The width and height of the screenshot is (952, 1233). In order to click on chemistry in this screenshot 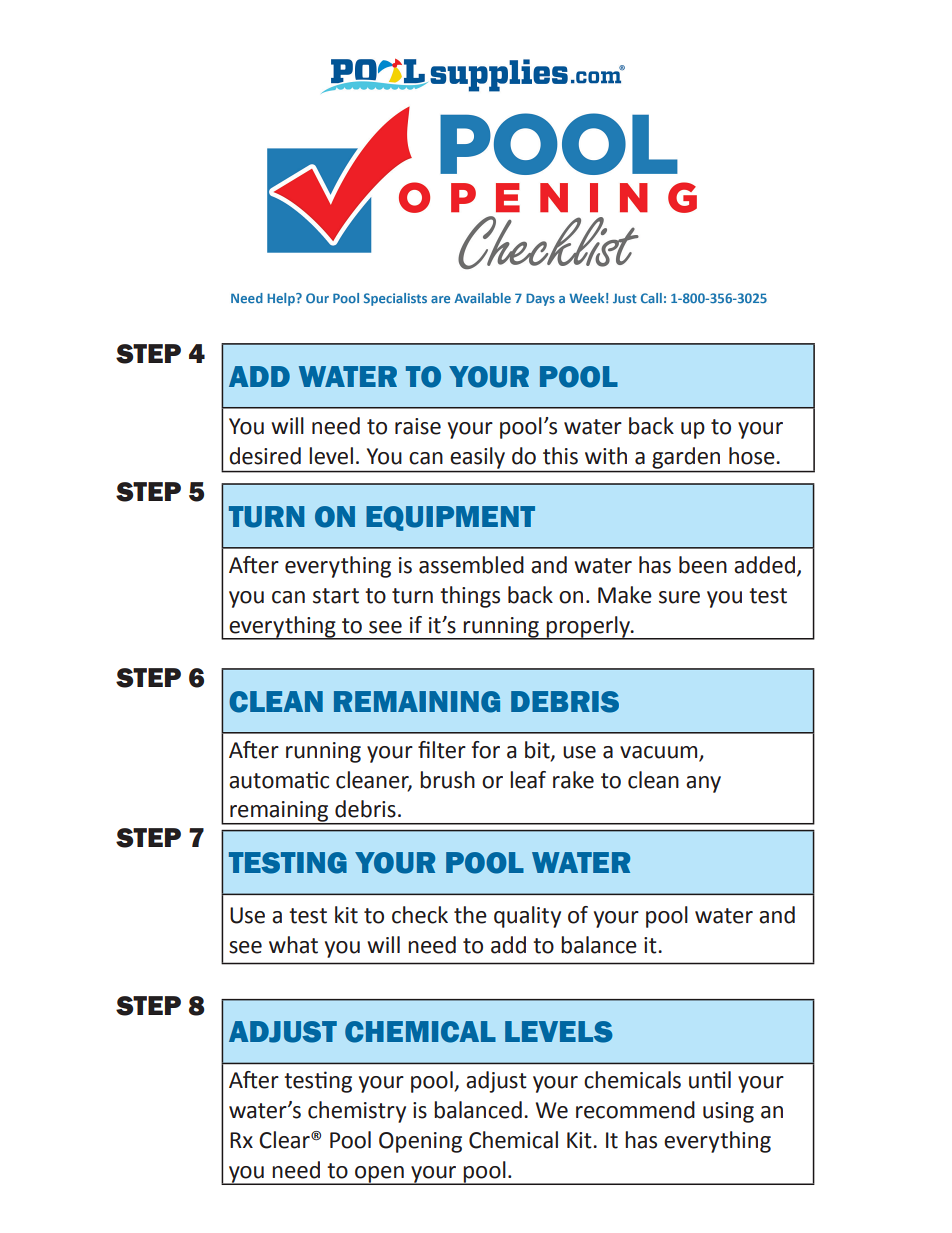, I will do `click(357, 1112)`.
